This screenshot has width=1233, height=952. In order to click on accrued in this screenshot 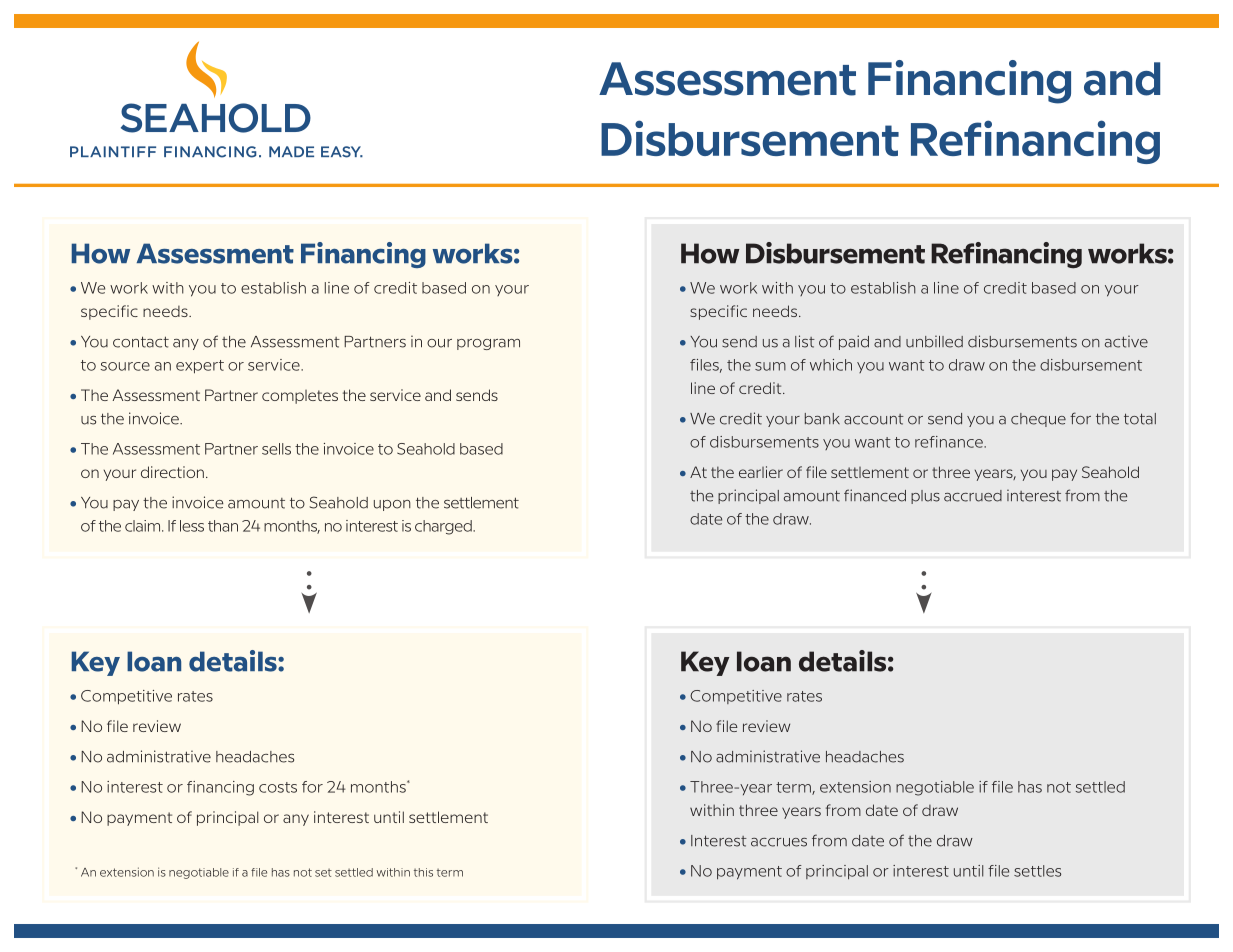, I will do `click(973, 496)`.
